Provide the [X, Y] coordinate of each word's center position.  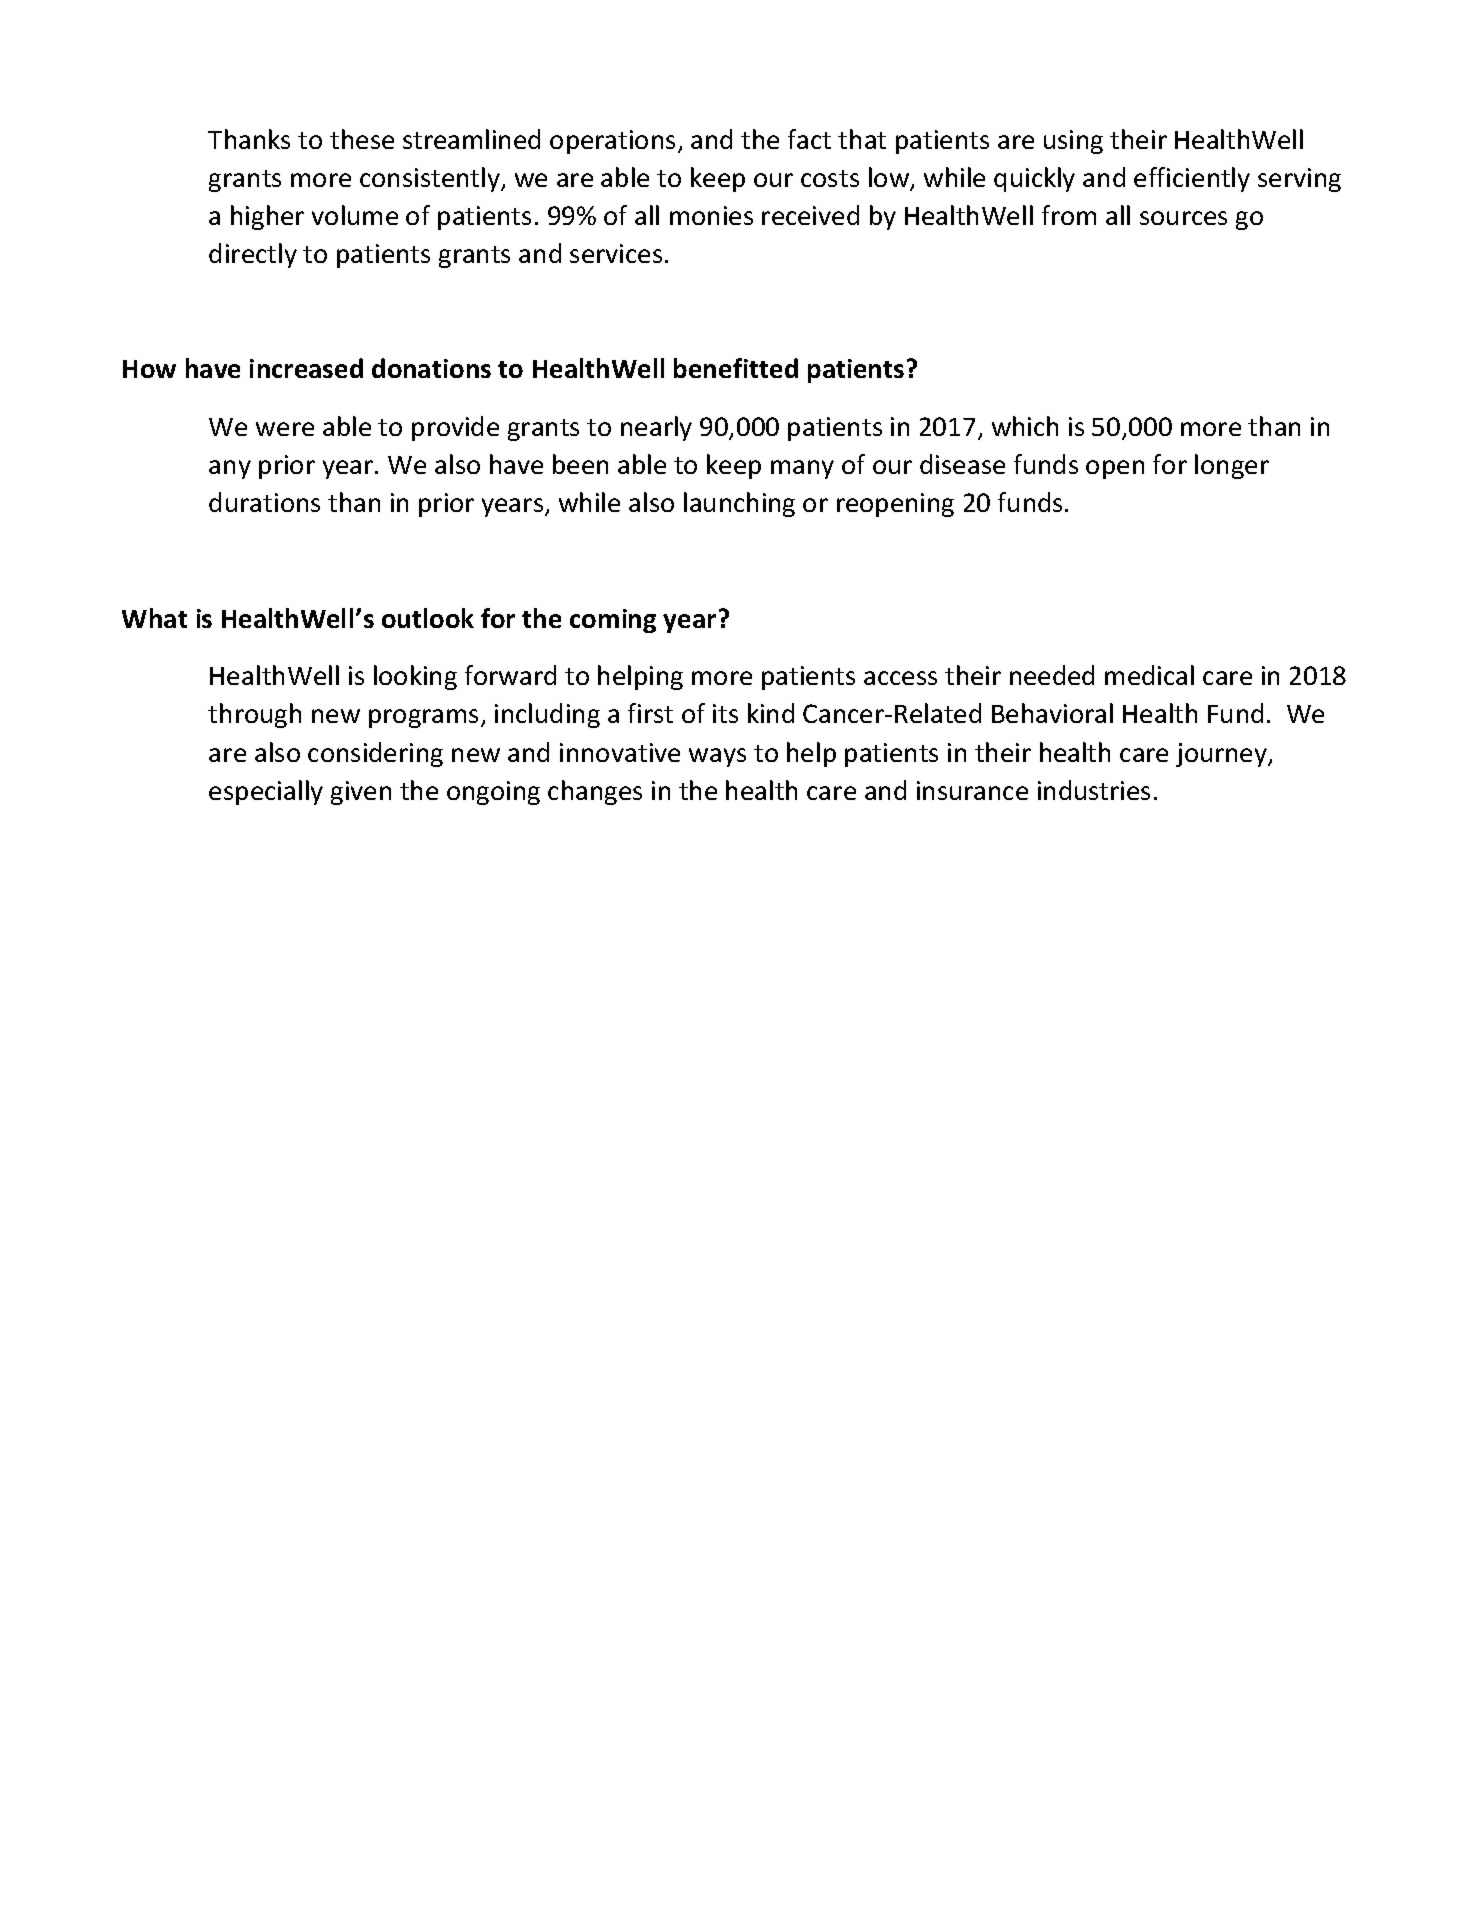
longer [1232, 466]
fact [809, 139]
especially [266, 792]
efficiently [1192, 179]
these [362, 139]
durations [264, 502]
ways [717, 757]
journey [1222, 755]
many [802, 469]
